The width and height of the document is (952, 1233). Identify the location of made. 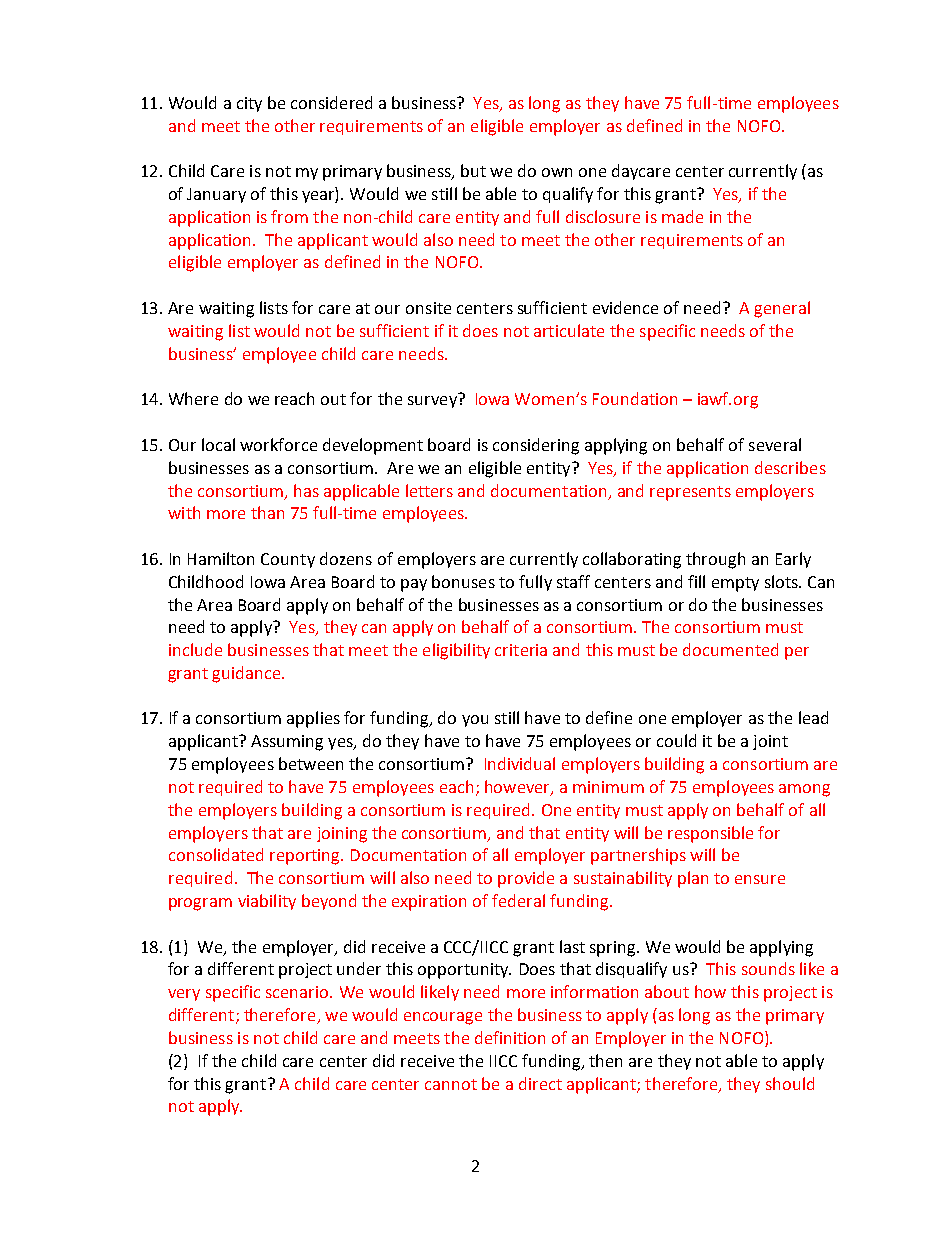
(682, 216).
